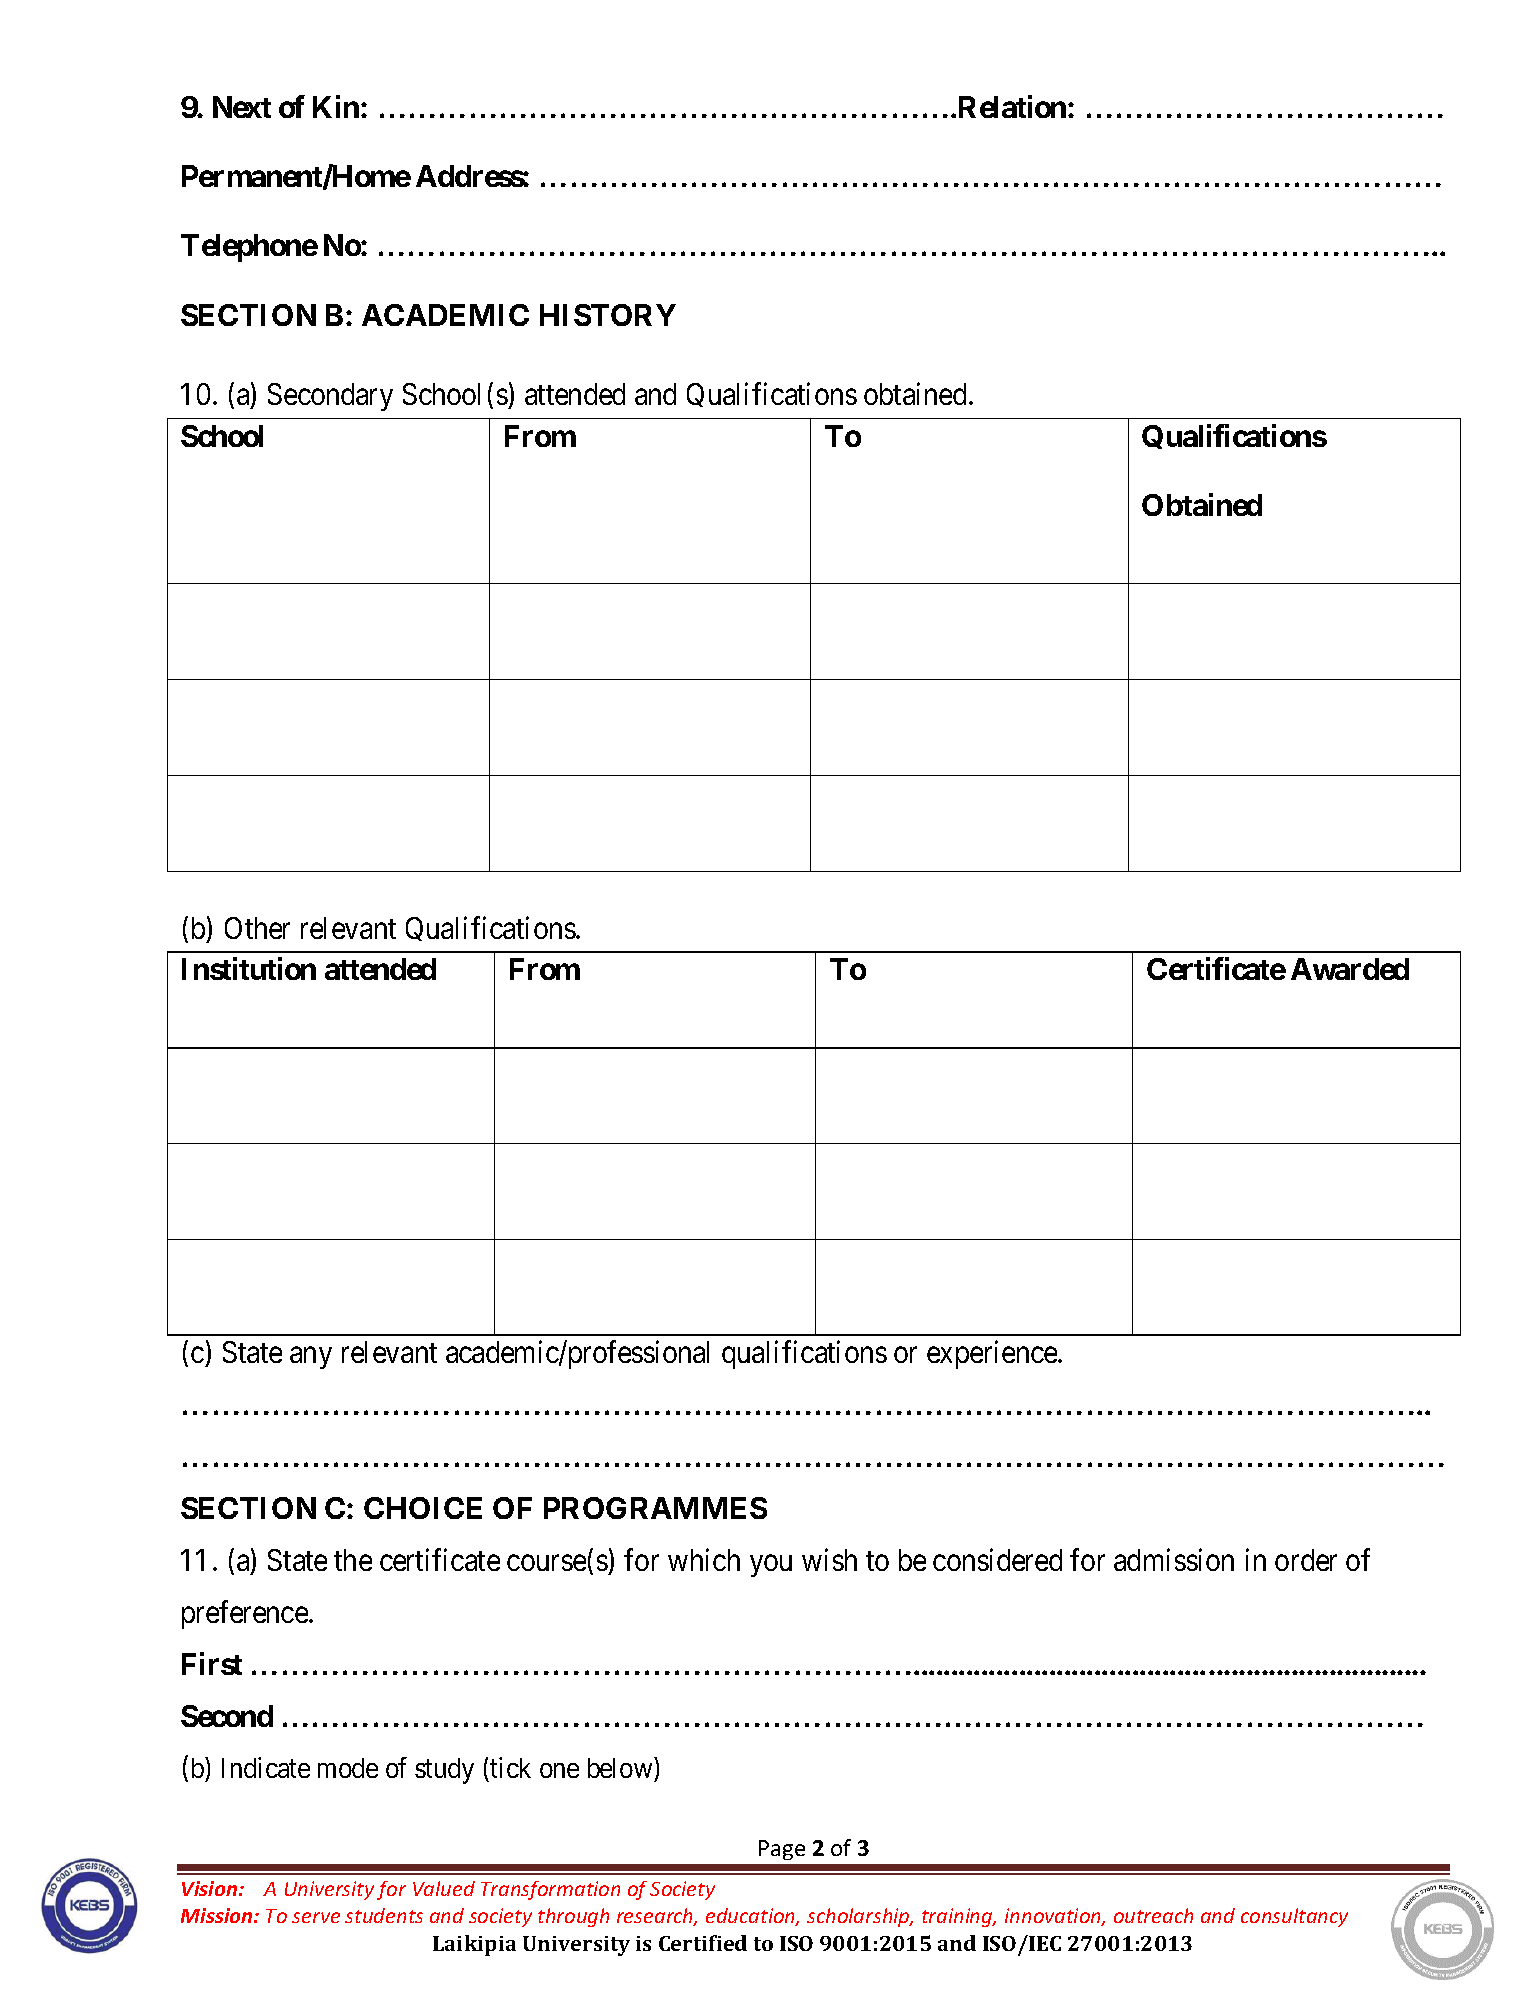 The height and width of the image is (1990, 1537). I want to click on serve, so click(316, 1917).
